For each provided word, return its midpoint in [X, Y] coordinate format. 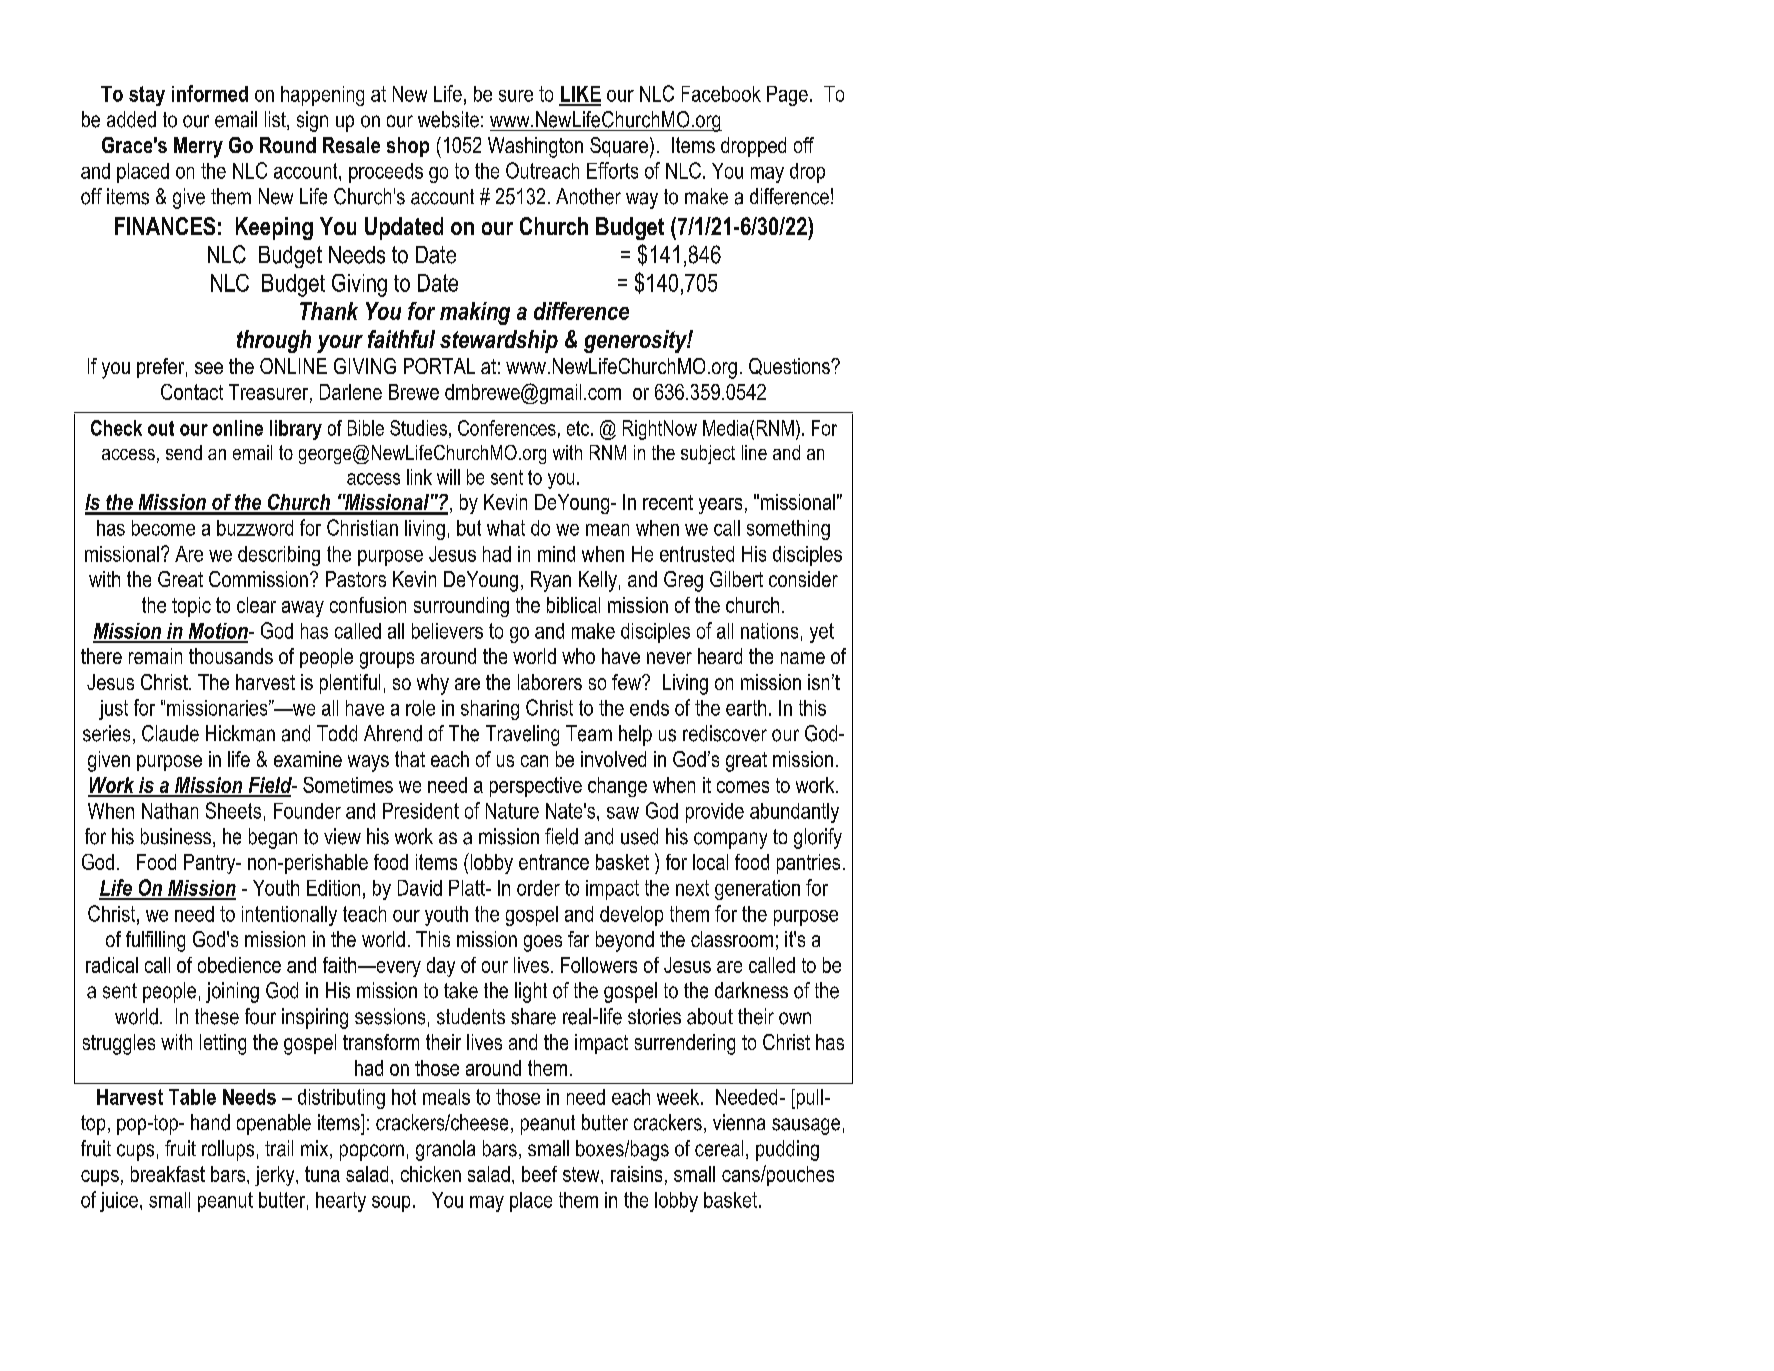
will [448, 477]
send [184, 452]
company [730, 840]
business [177, 837]
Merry [198, 147]
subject [708, 454]
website [448, 119]
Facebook [721, 94]
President [421, 811]
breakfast [168, 1174]
